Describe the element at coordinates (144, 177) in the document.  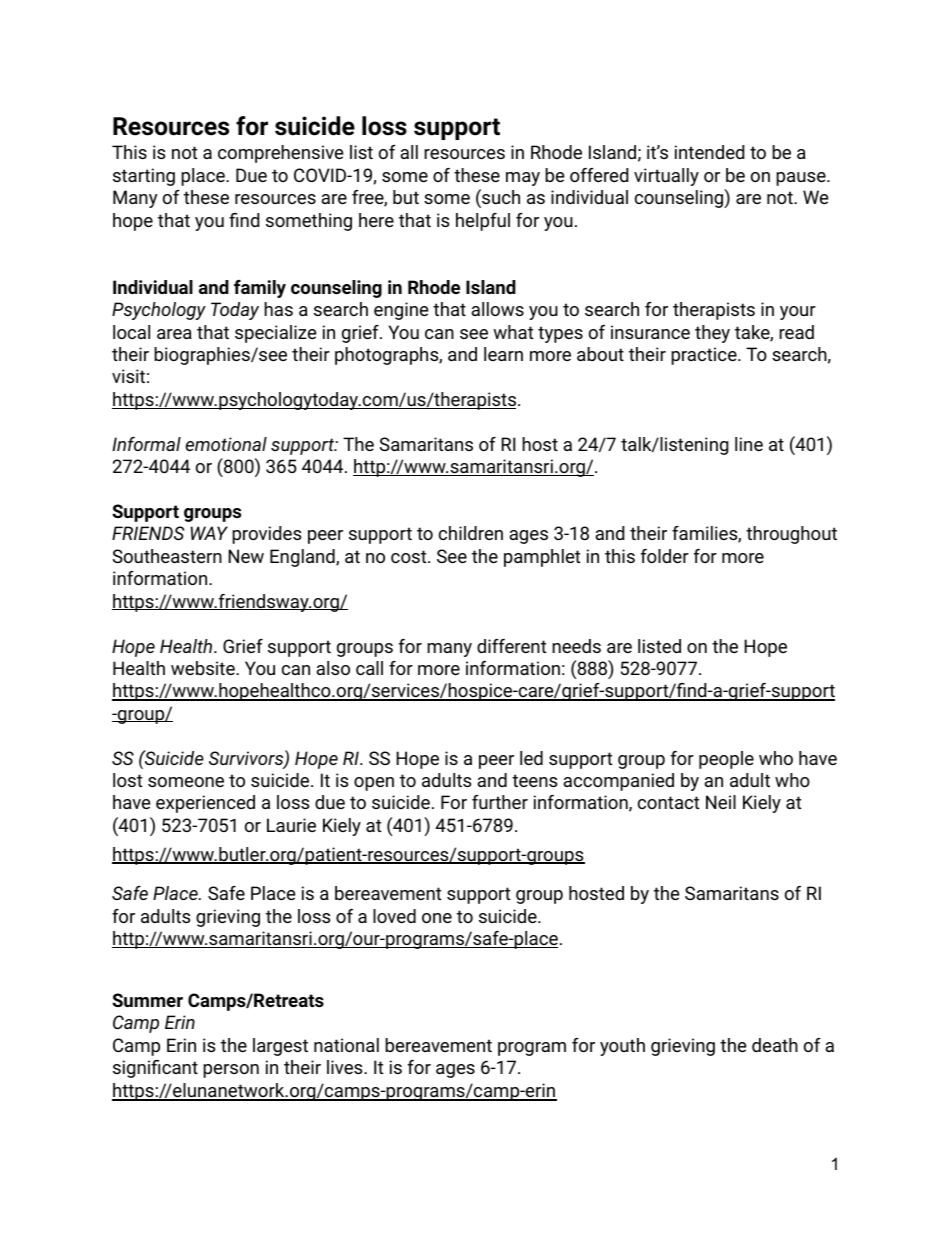
I see `starting` at that location.
